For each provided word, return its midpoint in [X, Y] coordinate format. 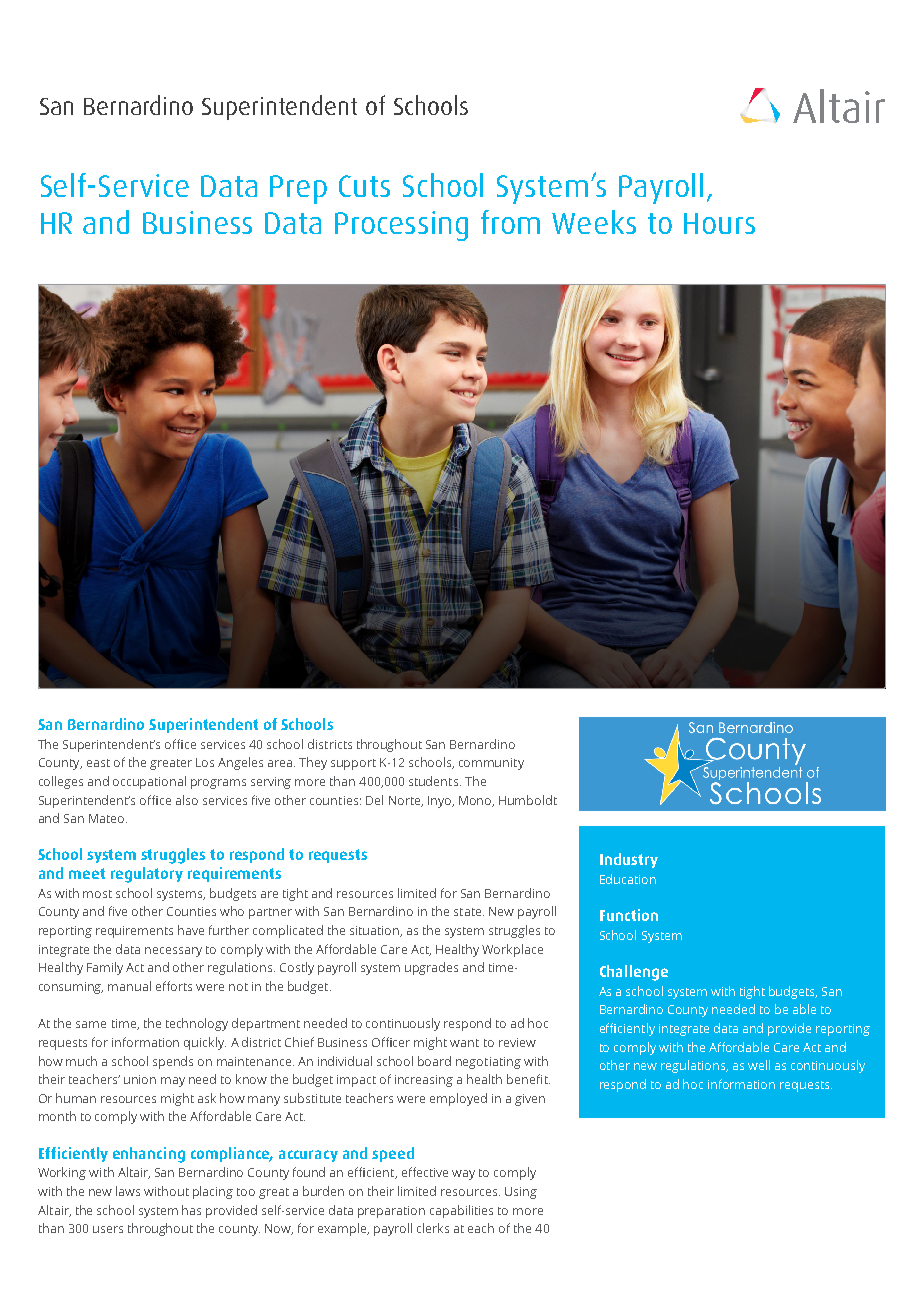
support [353, 764]
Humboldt [528, 800]
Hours [719, 223]
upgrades [431, 968]
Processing [401, 226]
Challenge [634, 973]
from [510, 222]
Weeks [594, 222]
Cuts [364, 186]
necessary [173, 952]
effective [425, 1172]
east [98, 763]
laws [128, 1191]
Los [205, 762]
